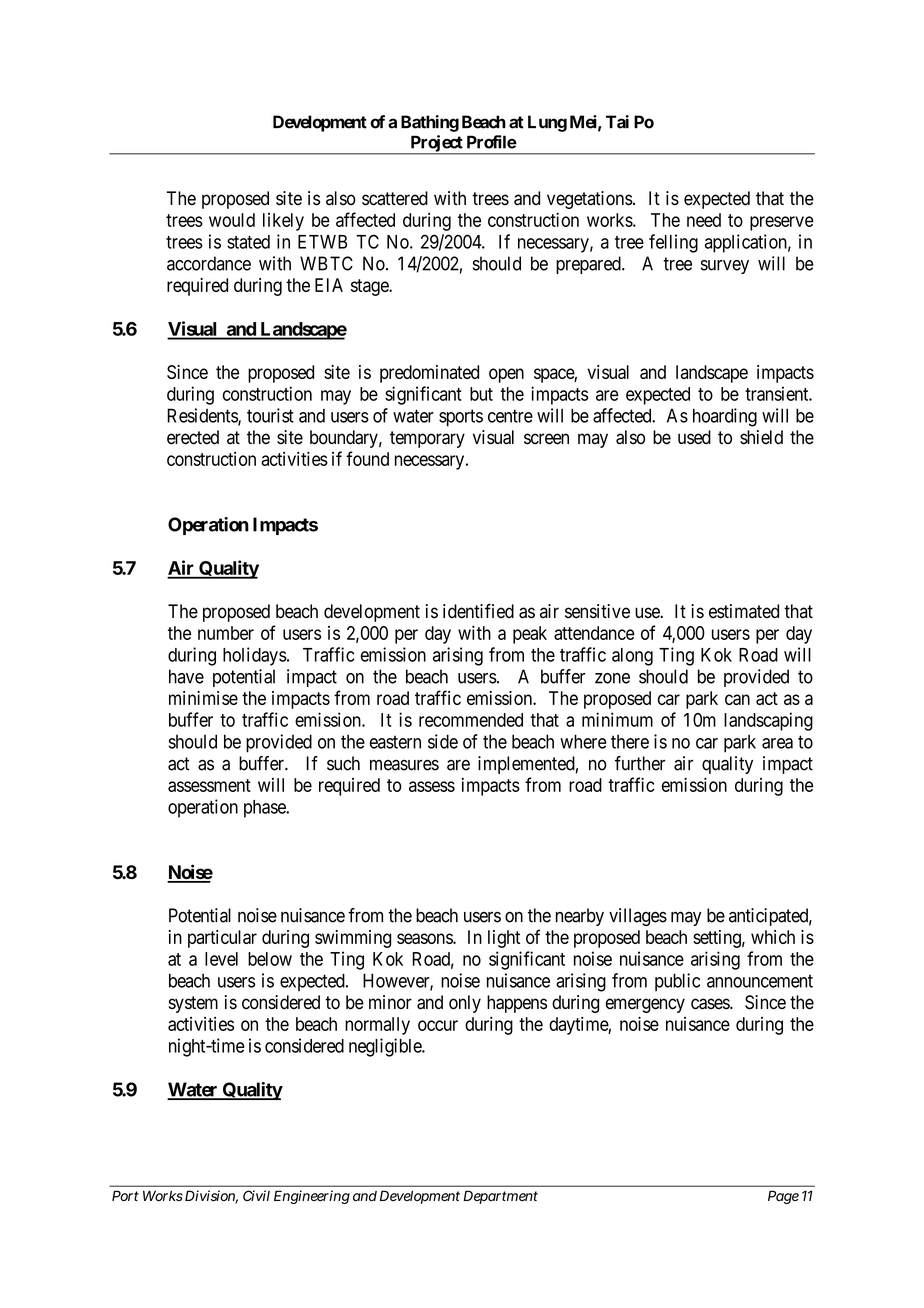  Describe the element at coordinates (265, 809) in the screenshot. I see `phase` at that location.
